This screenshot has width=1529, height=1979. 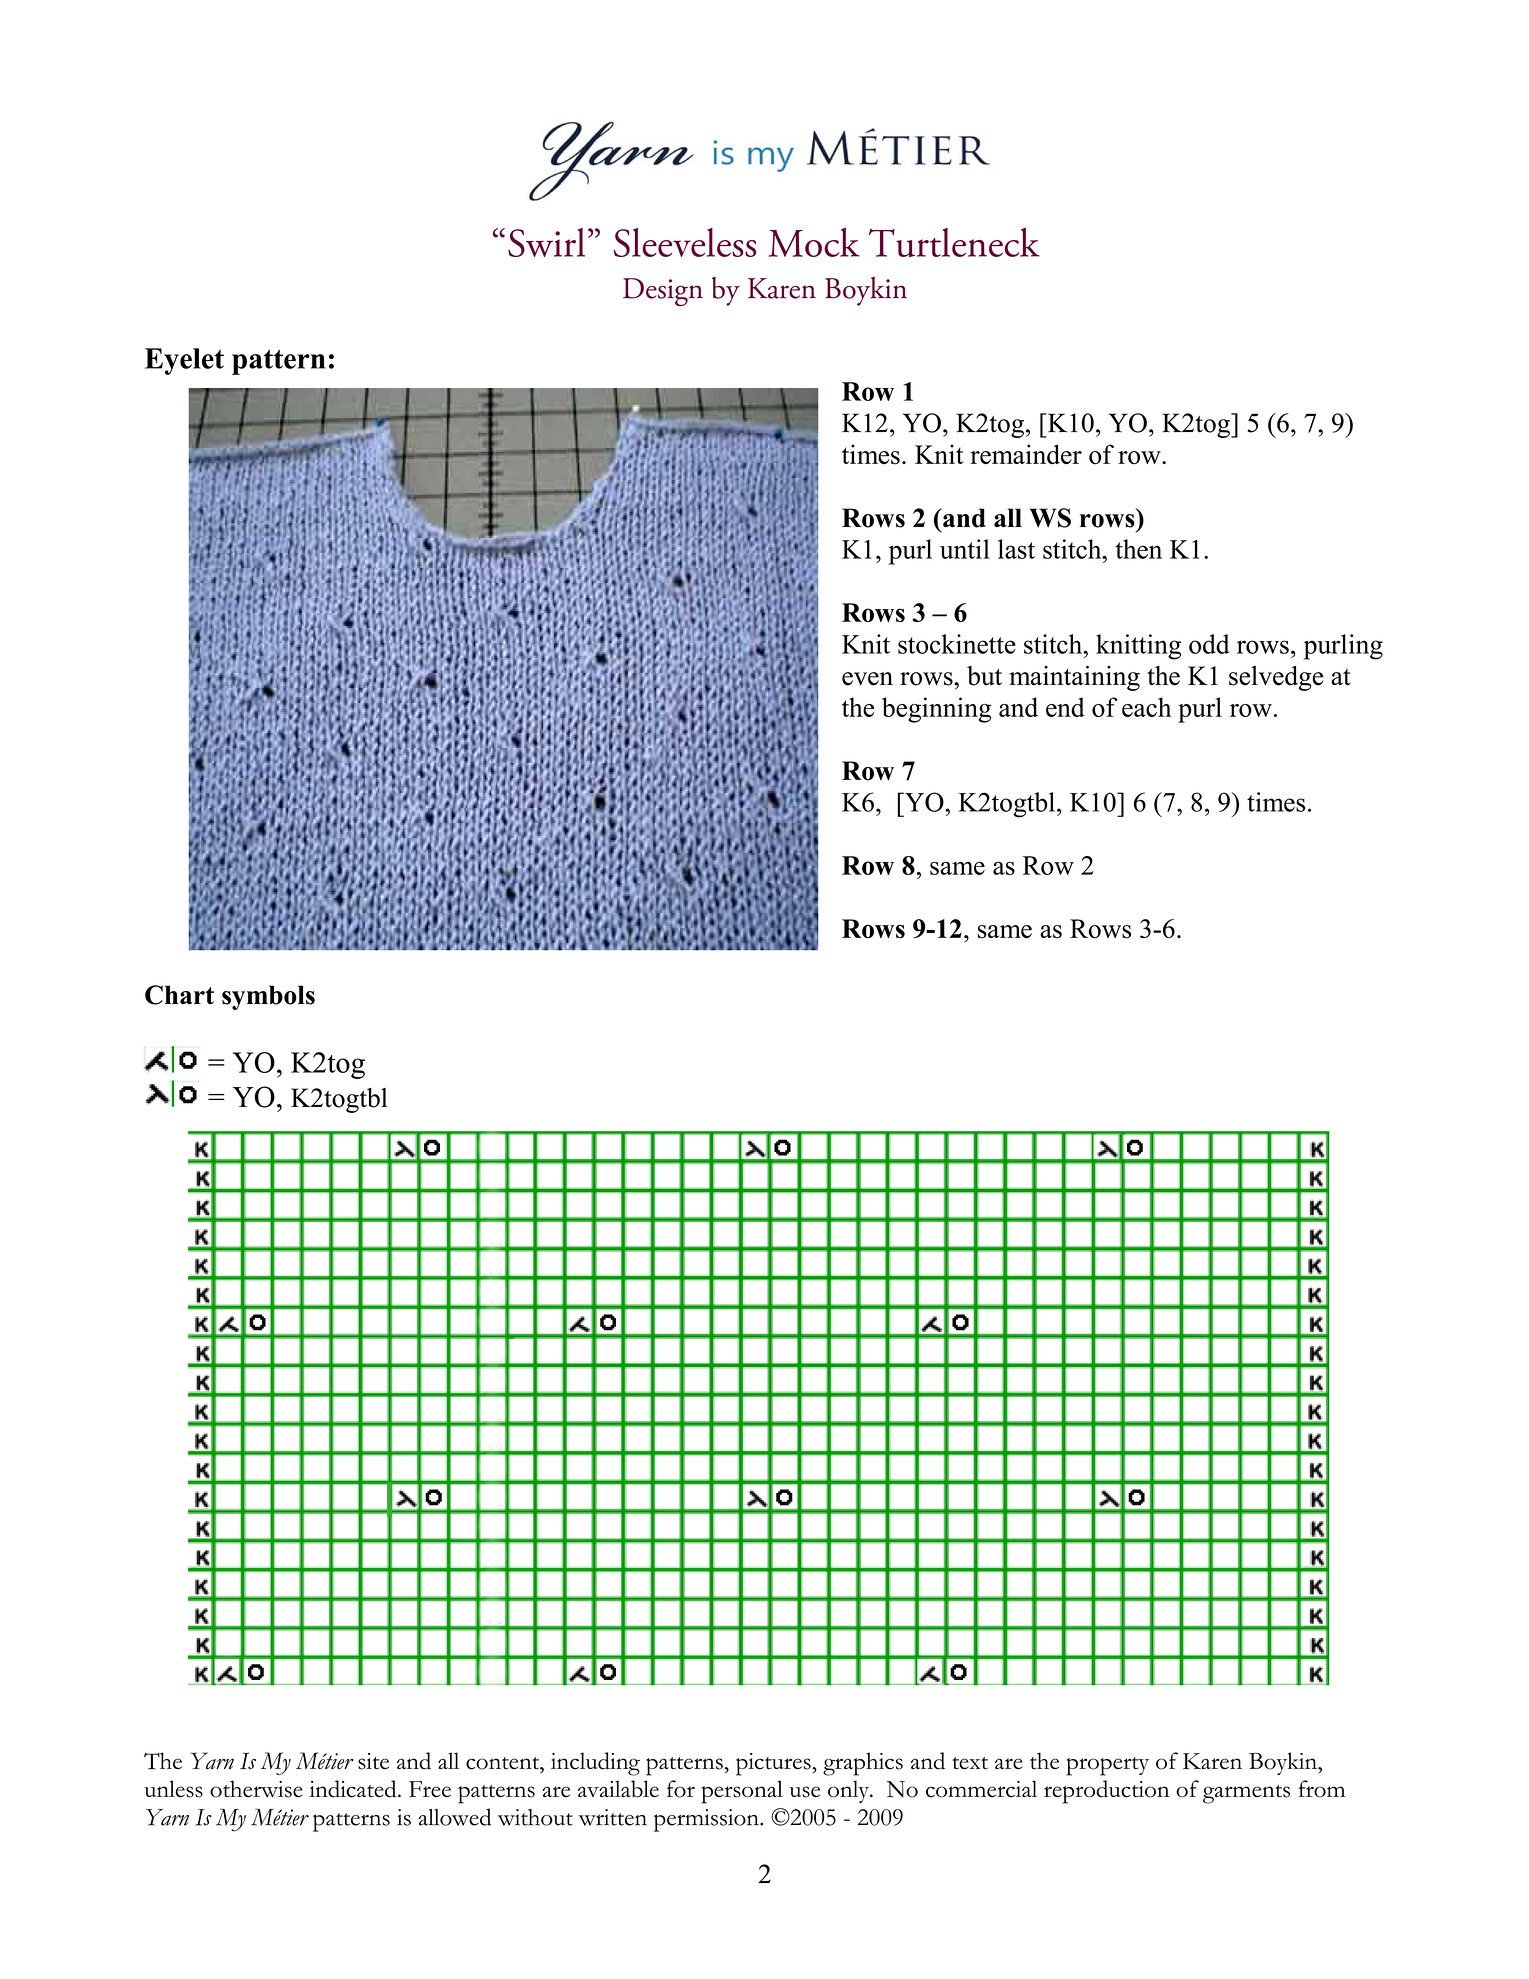 What do you see at coordinates (742, 1792) in the screenshot?
I see `personal` at bounding box center [742, 1792].
